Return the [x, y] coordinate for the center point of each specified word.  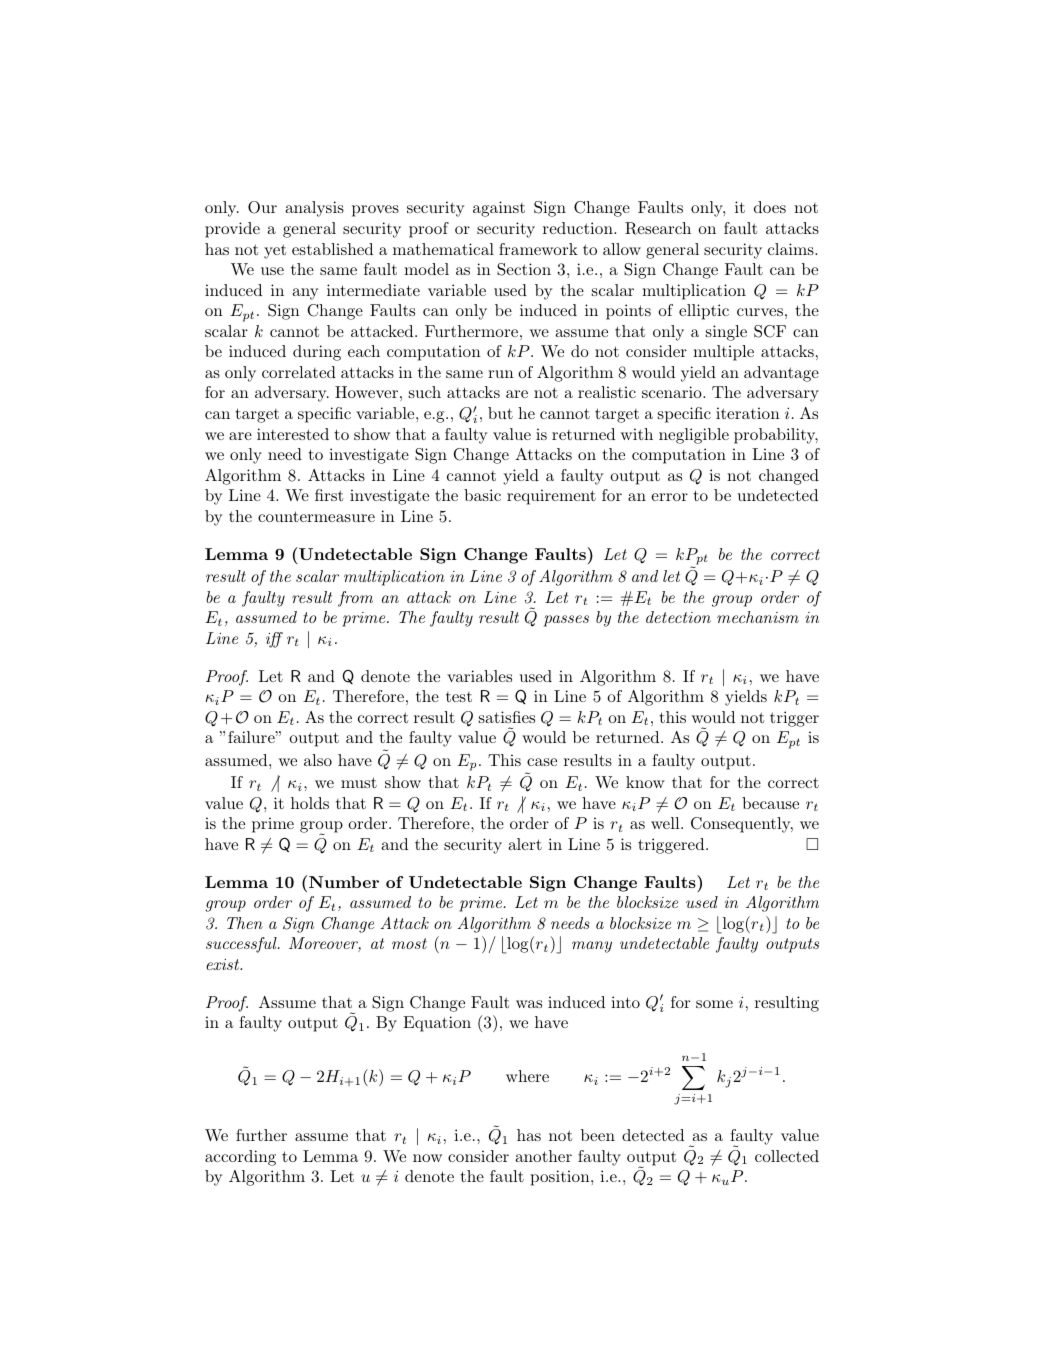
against [499, 209]
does [770, 207]
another [543, 1156]
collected [787, 1156]
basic [482, 495]
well [666, 823]
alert [525, 844]
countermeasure [316, 516]
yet [275, 251]
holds [310, 803]
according [240, 1158]
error [669, 497]
